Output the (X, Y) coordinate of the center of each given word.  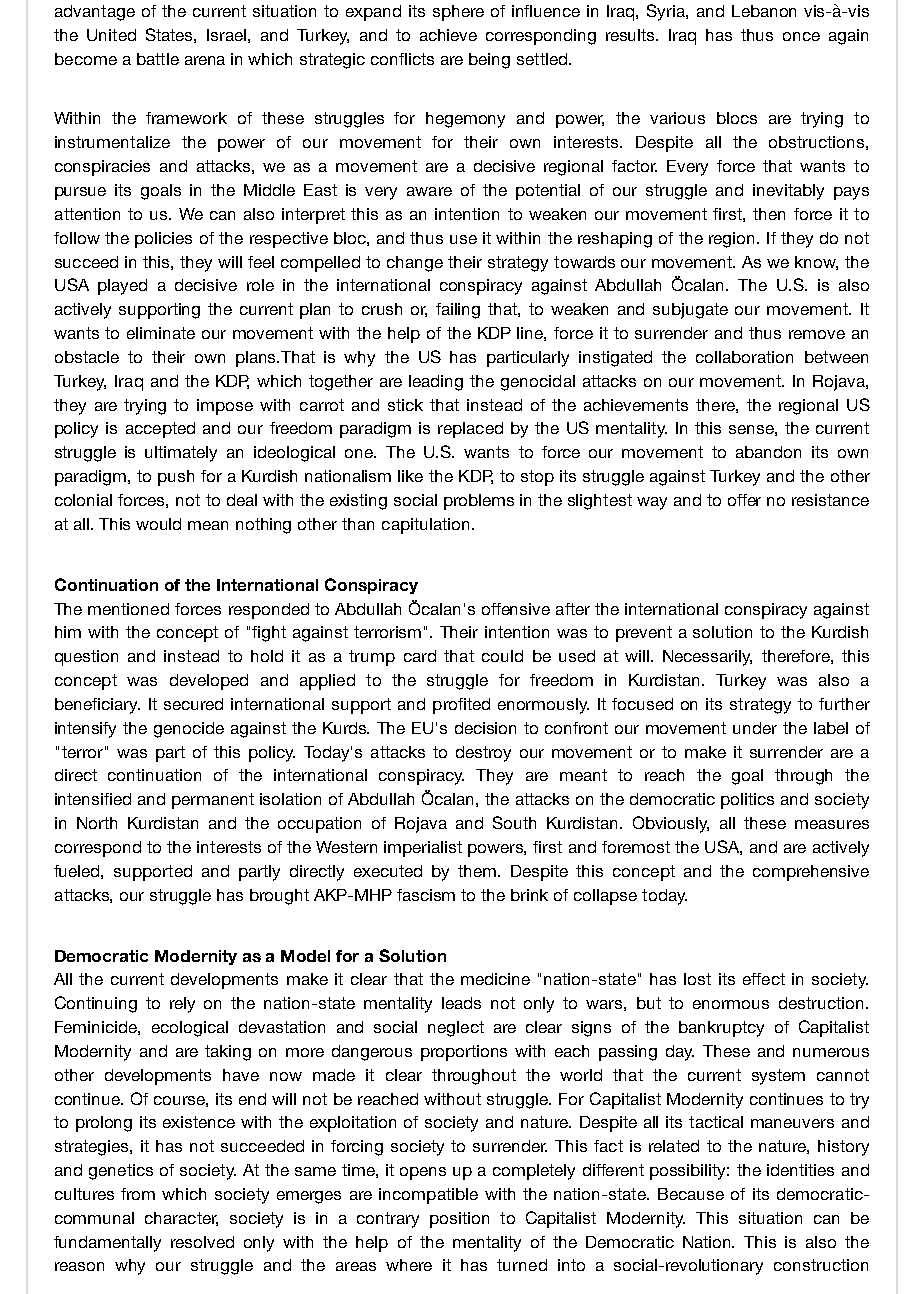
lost (697, 979)
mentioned (128, 609)
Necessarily (707, 658)
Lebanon (764, 11)
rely (182, 1005)
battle (158, 59)
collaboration (744, 357)
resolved (202, 1242)
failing (458, 311)
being (489, 61)
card (420, 656)
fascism (426, 895)
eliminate (161, 333)
